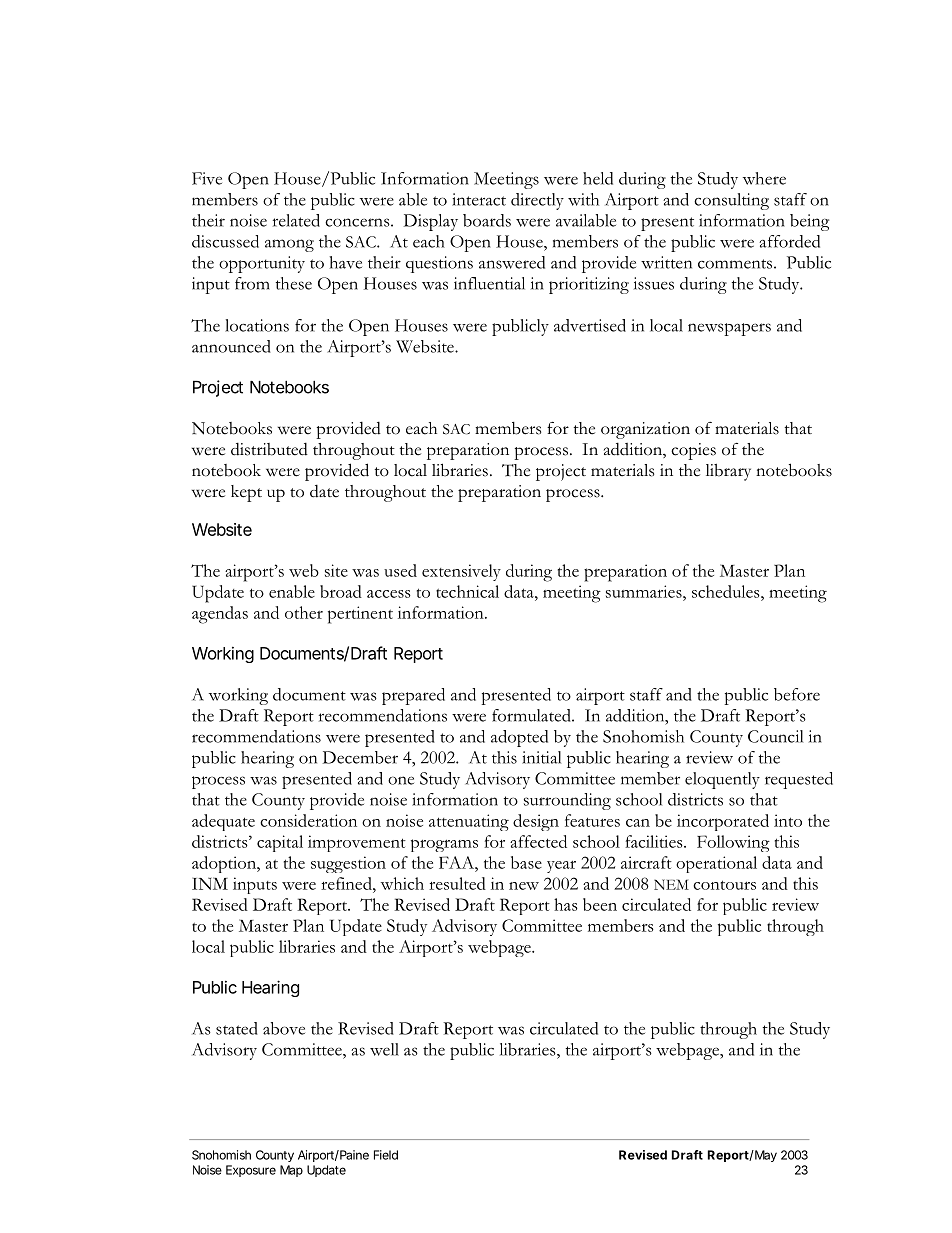 The image size is (952, 1233). I want to click on before, so click(797, 694).
